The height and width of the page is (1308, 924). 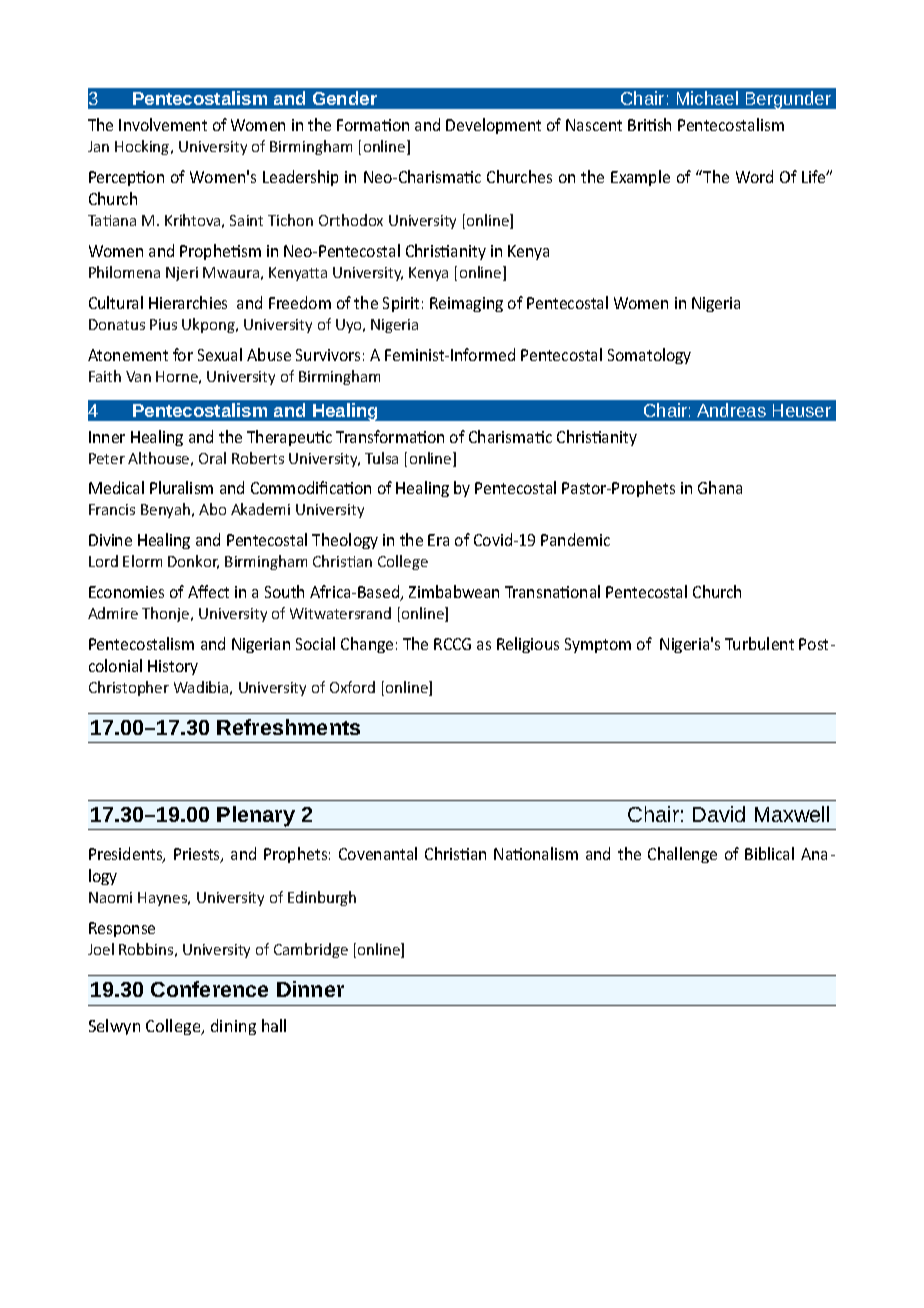 What do you see at coordinates (769, 853) in the page?
I see `Biblical` at bounding box center [769, 853].
